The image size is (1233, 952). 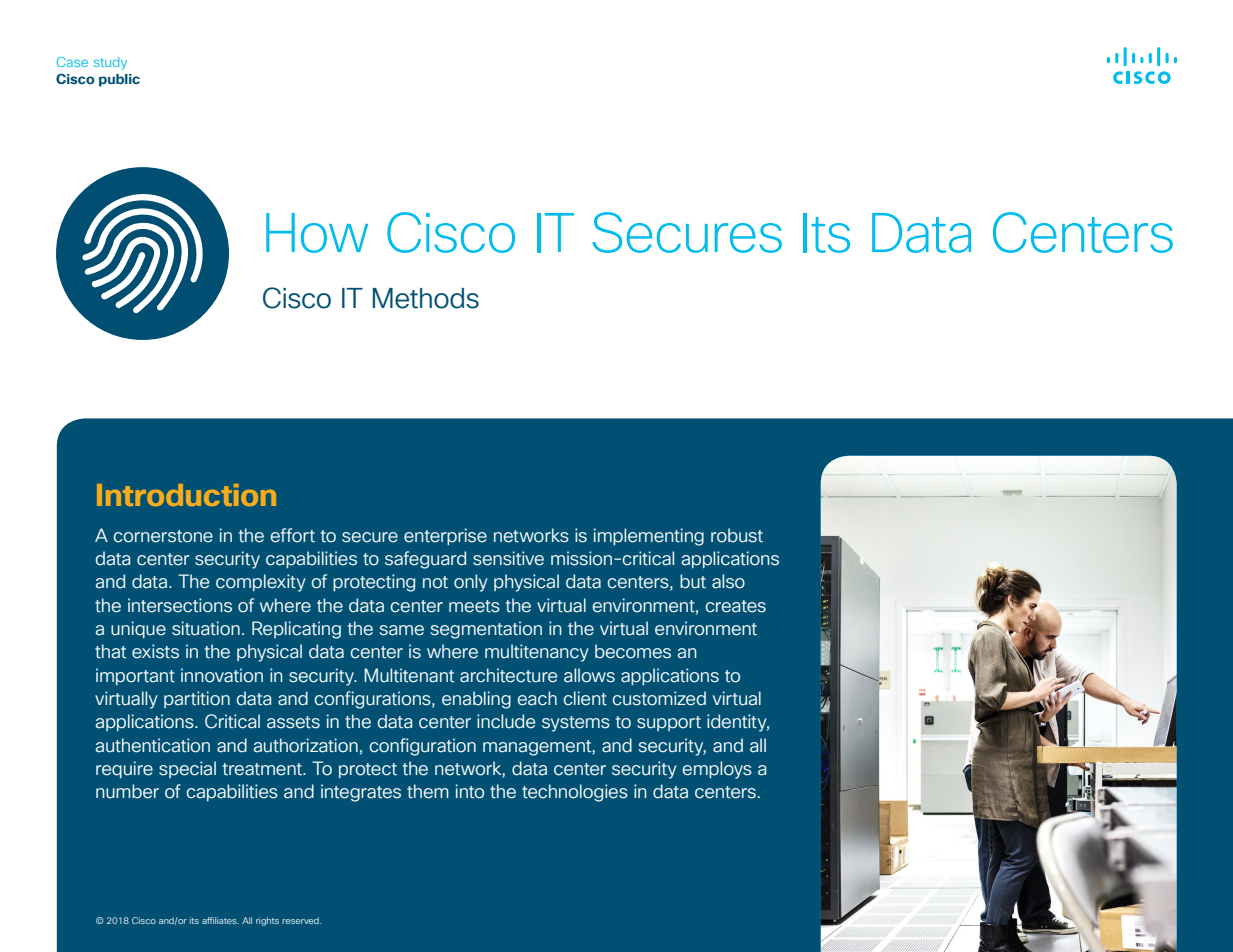 I want to click on affiliates, so click(x=220, y=920).
